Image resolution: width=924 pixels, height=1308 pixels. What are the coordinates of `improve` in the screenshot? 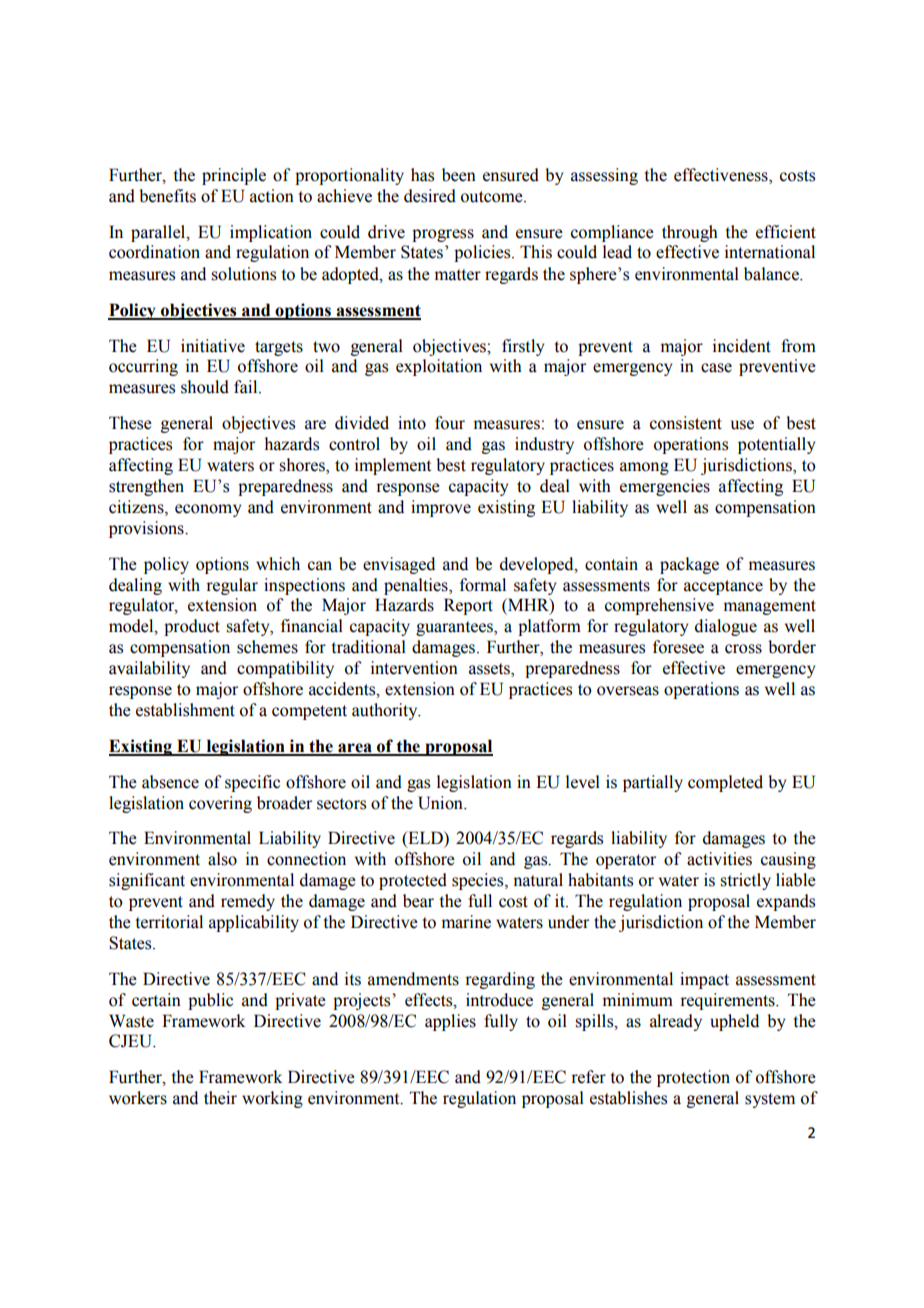 It's located at (441, 508).
